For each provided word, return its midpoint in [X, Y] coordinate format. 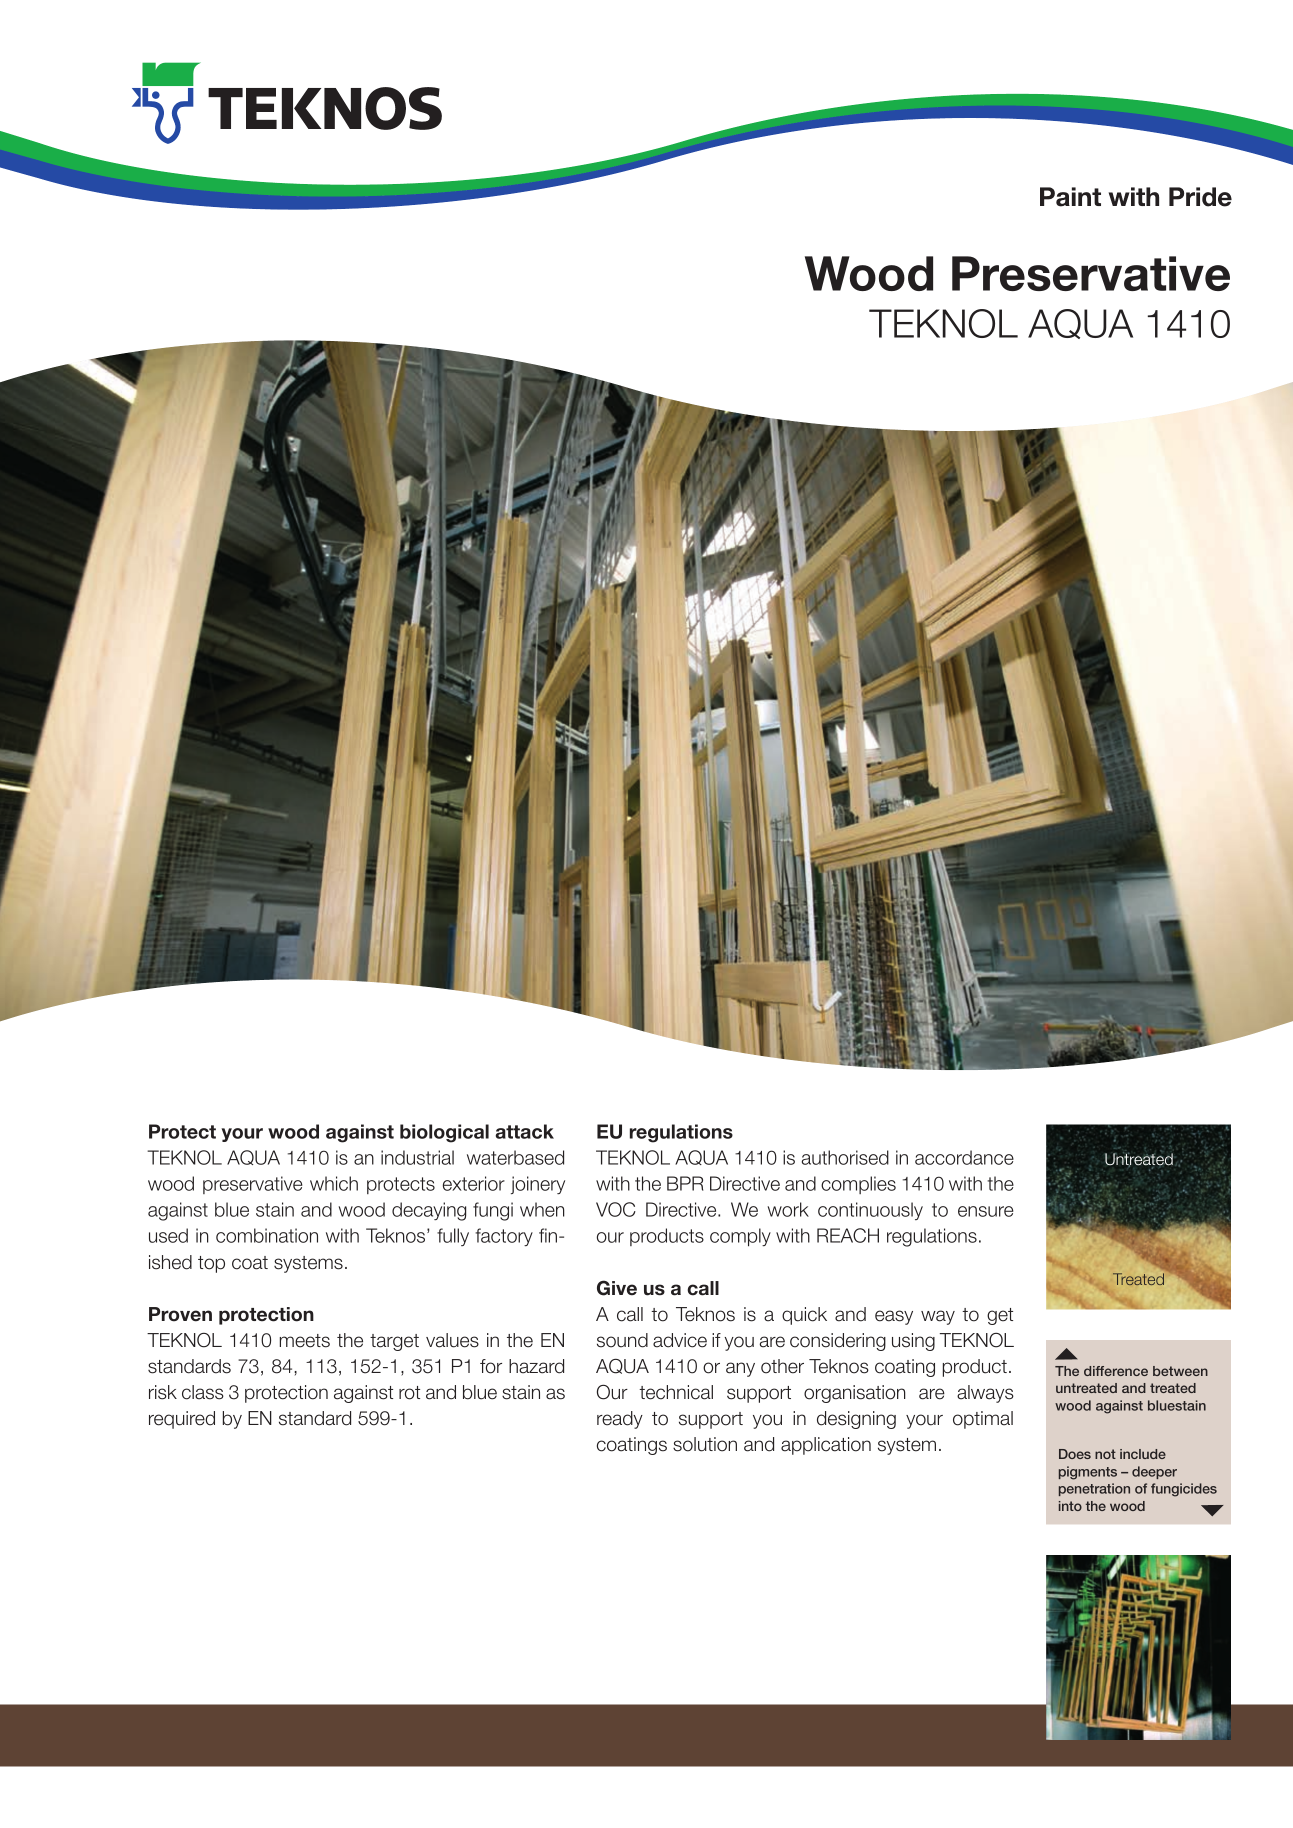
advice [680, 1340]
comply [740, 1237]
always [985, 1394]
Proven [180, 1314]
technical [676, 1392]
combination [267, 1235]
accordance [964, 1157]
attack [524, 1131]
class [203, 1392]
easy [894, 1317]
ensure [985, 1211]
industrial [417, 1157]
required [182, 1420]
